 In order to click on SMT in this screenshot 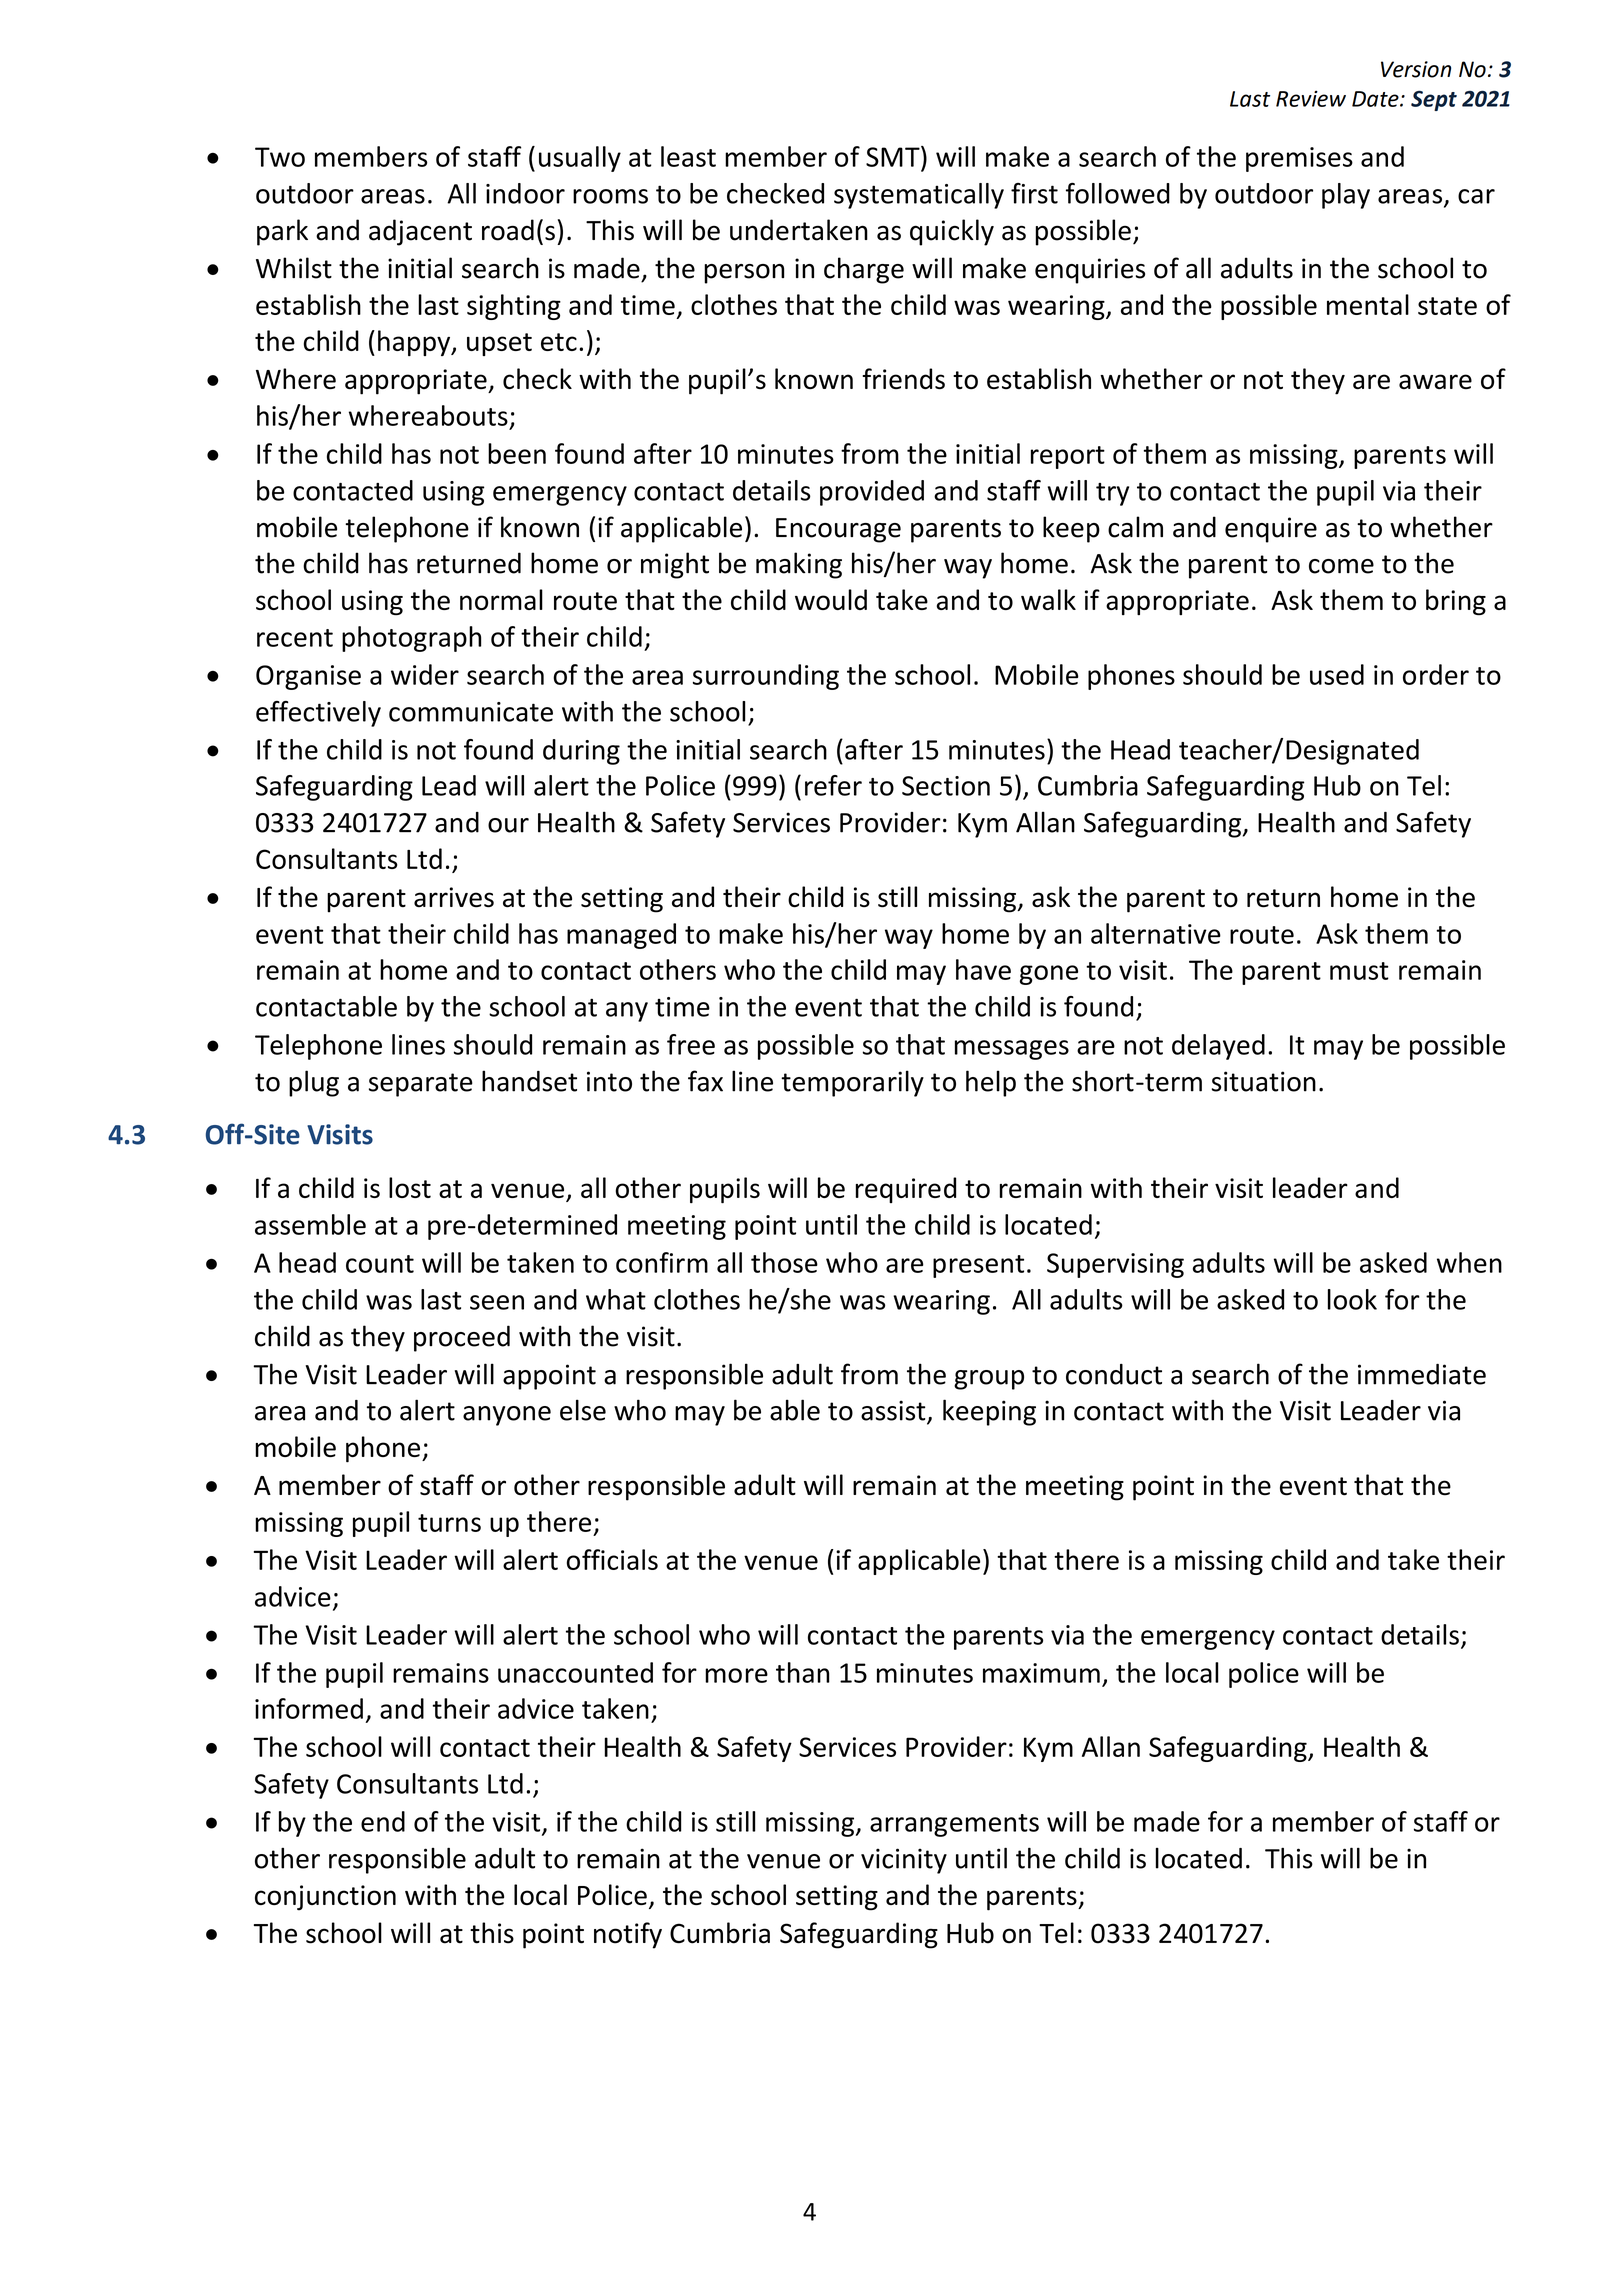, I will do `click(894, 156)`.
